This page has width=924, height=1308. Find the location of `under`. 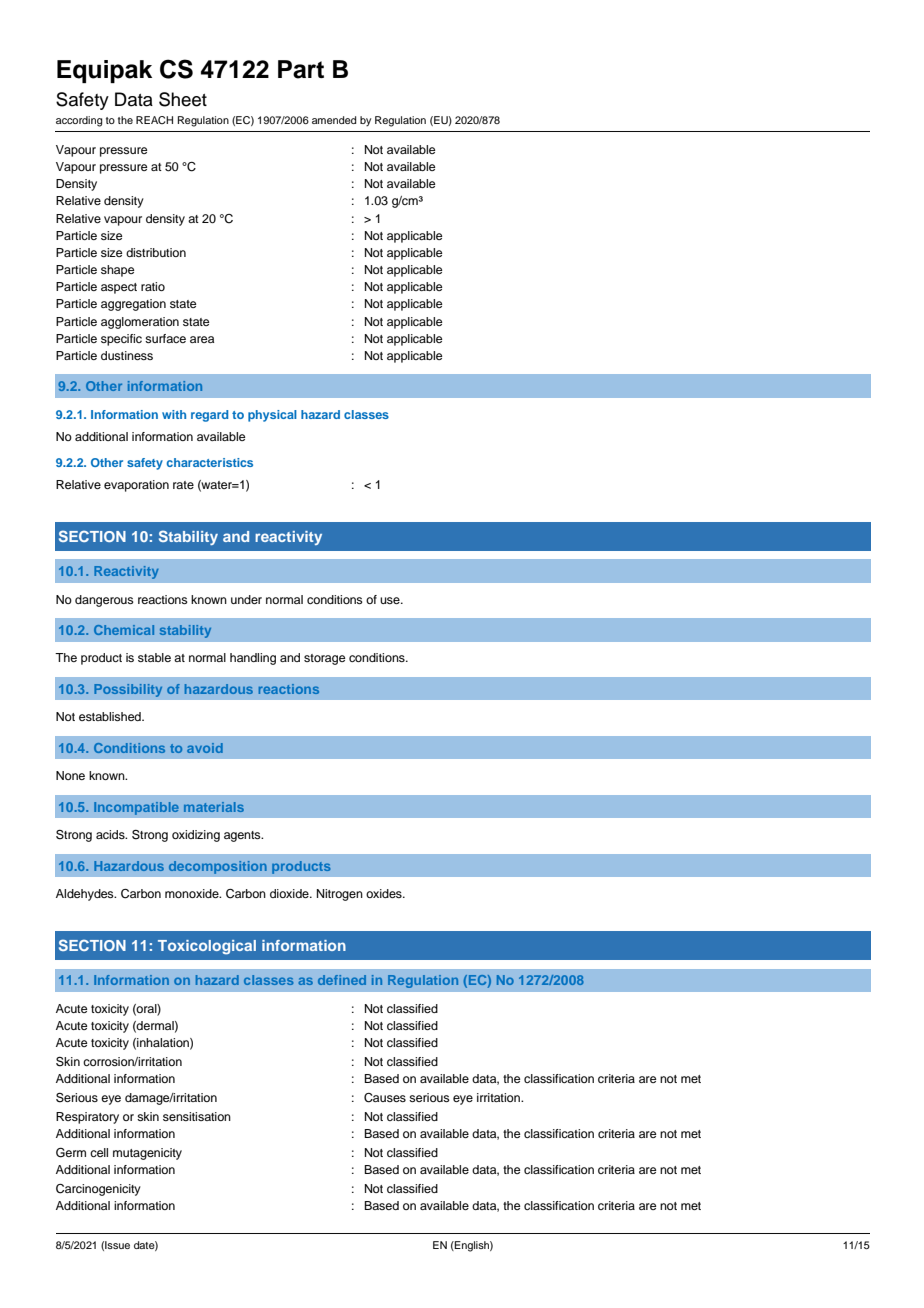

under is located at coordinates (246, 599).
